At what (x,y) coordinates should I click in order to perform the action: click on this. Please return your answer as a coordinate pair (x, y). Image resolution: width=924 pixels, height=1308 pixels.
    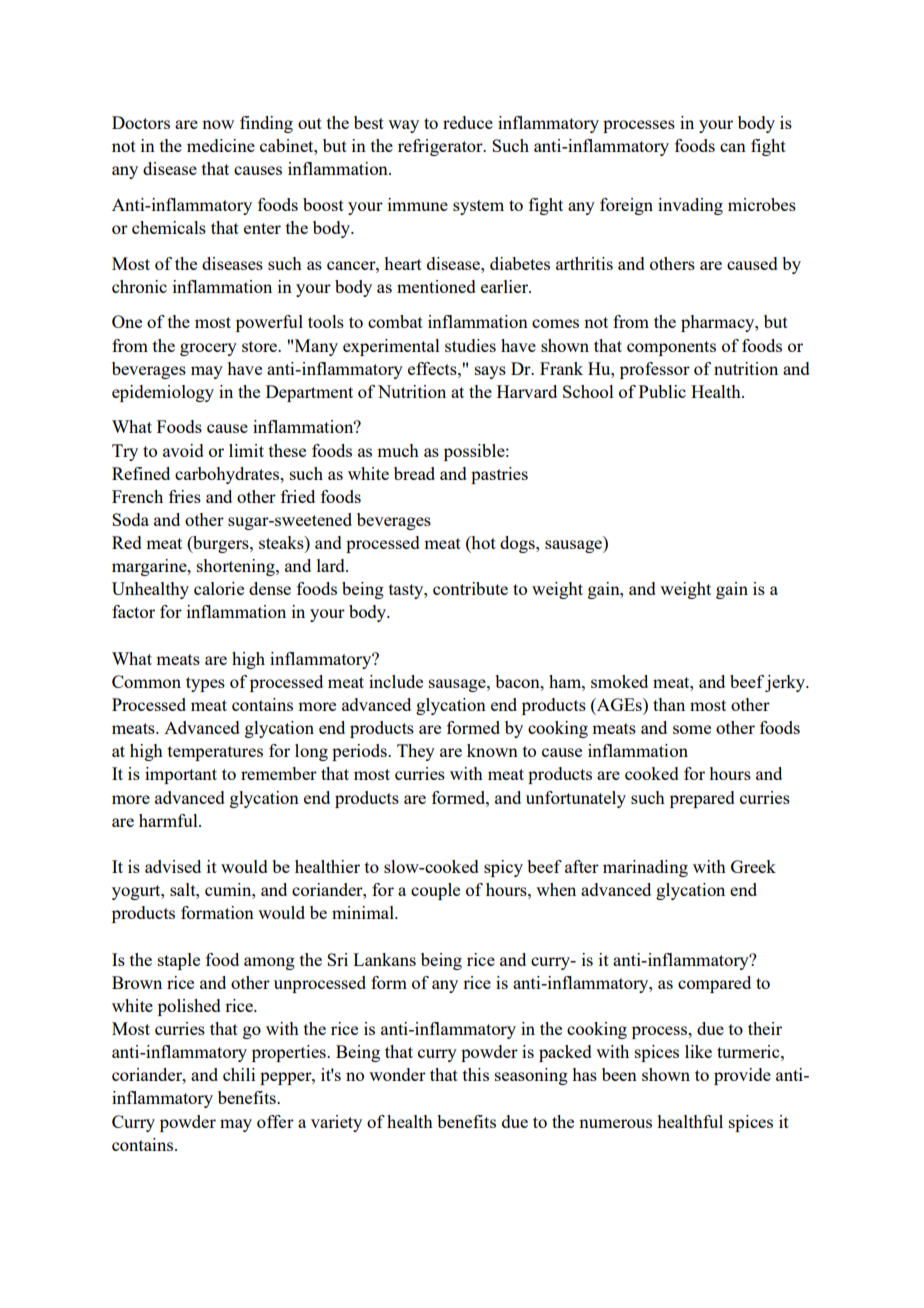
    Looking at the image, I should click on (476, 1074).
